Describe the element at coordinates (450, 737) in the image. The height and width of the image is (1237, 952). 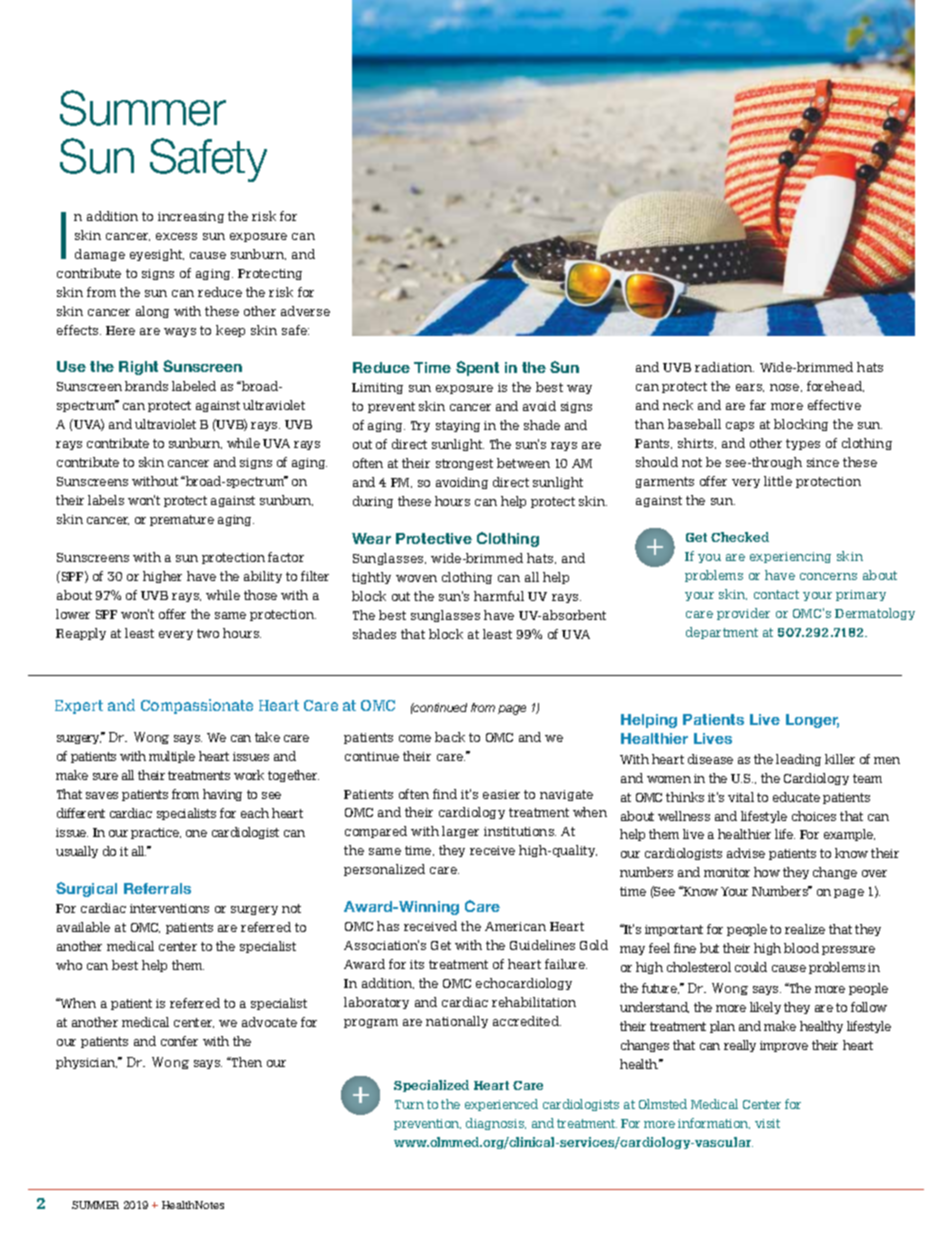
I see `back` at that location.
